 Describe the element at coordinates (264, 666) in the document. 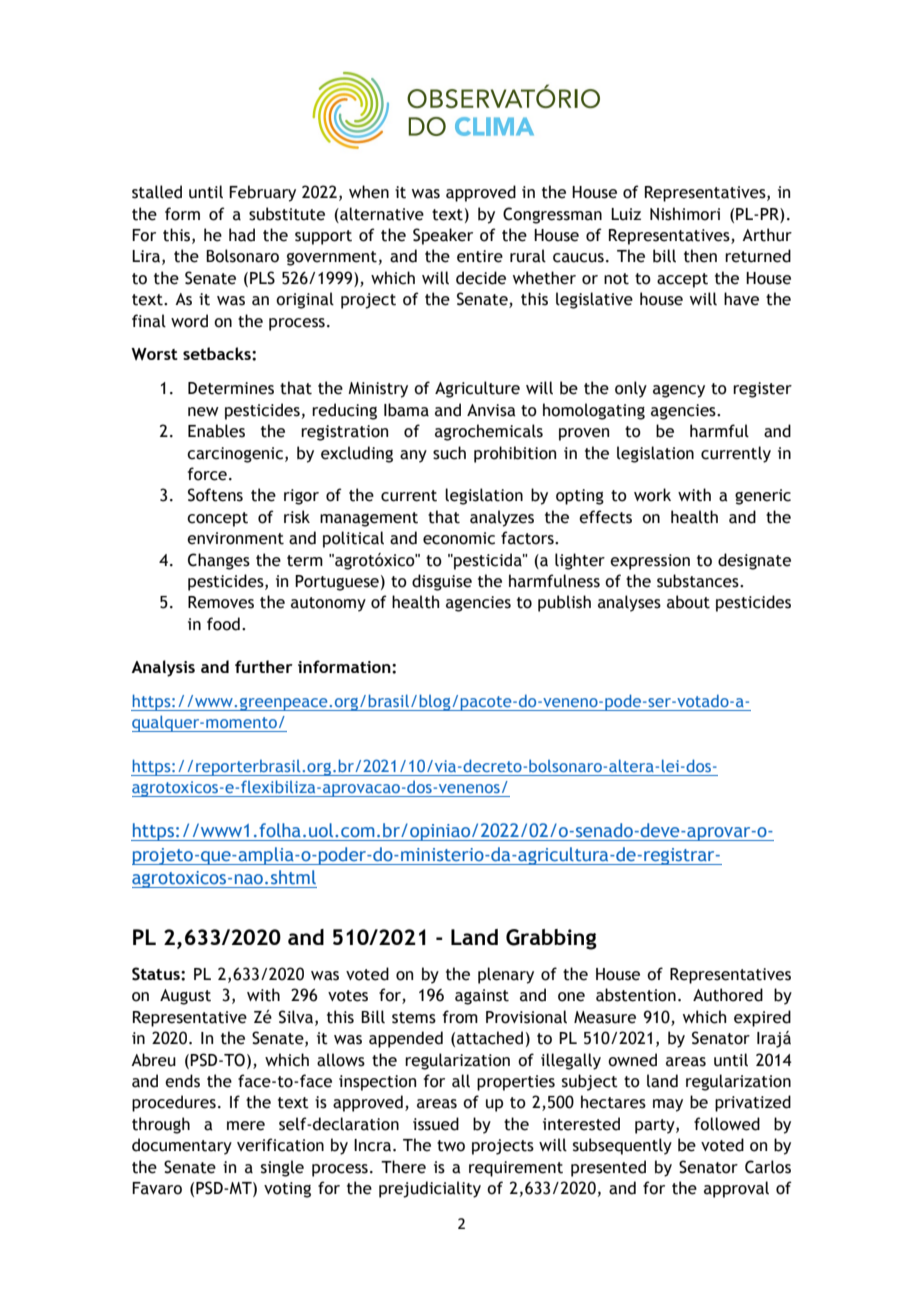

I see `further` at that location.
